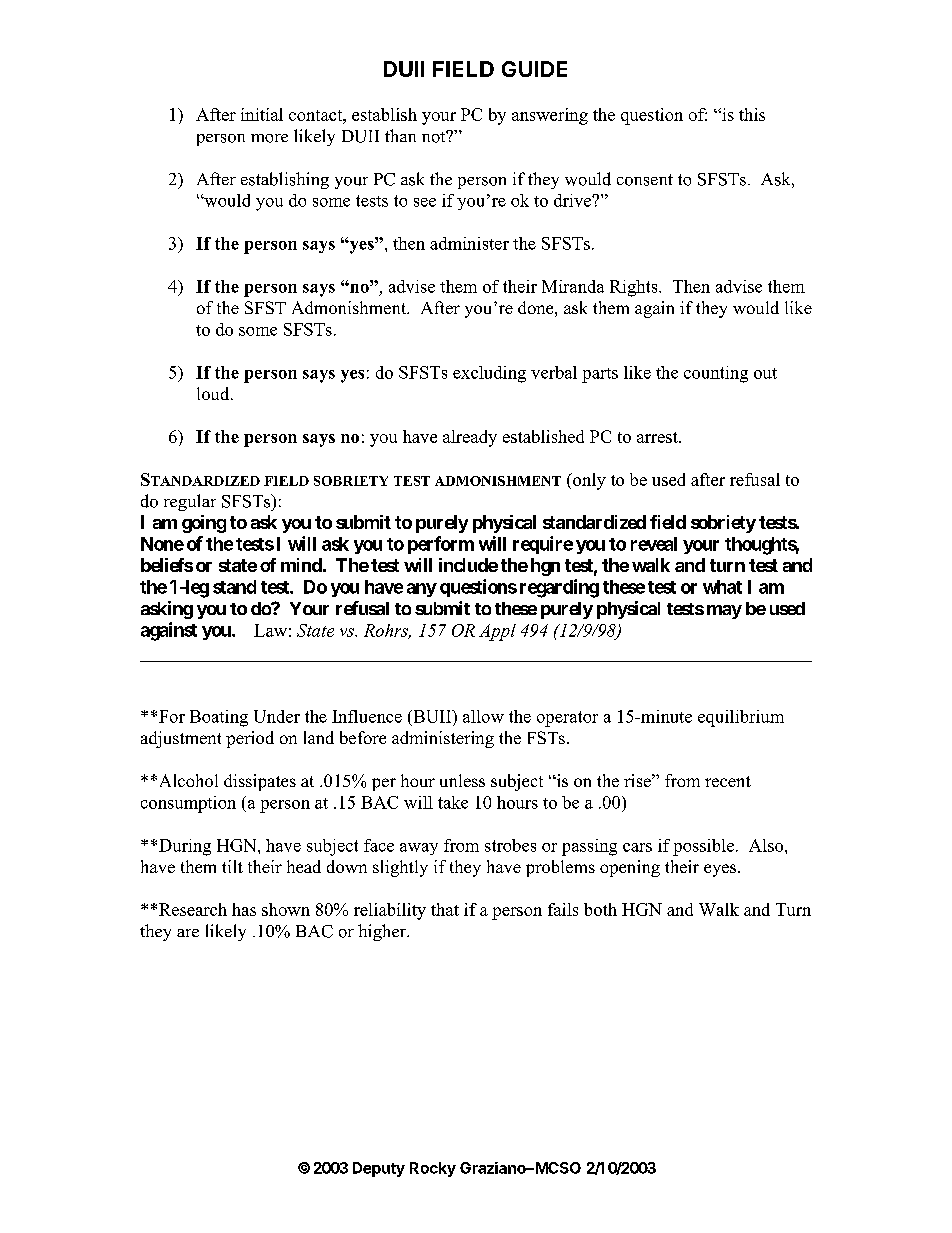  What do you see at coordinates (728, 781) in the page?
I see `recent` at bounding box center [728, 781].
